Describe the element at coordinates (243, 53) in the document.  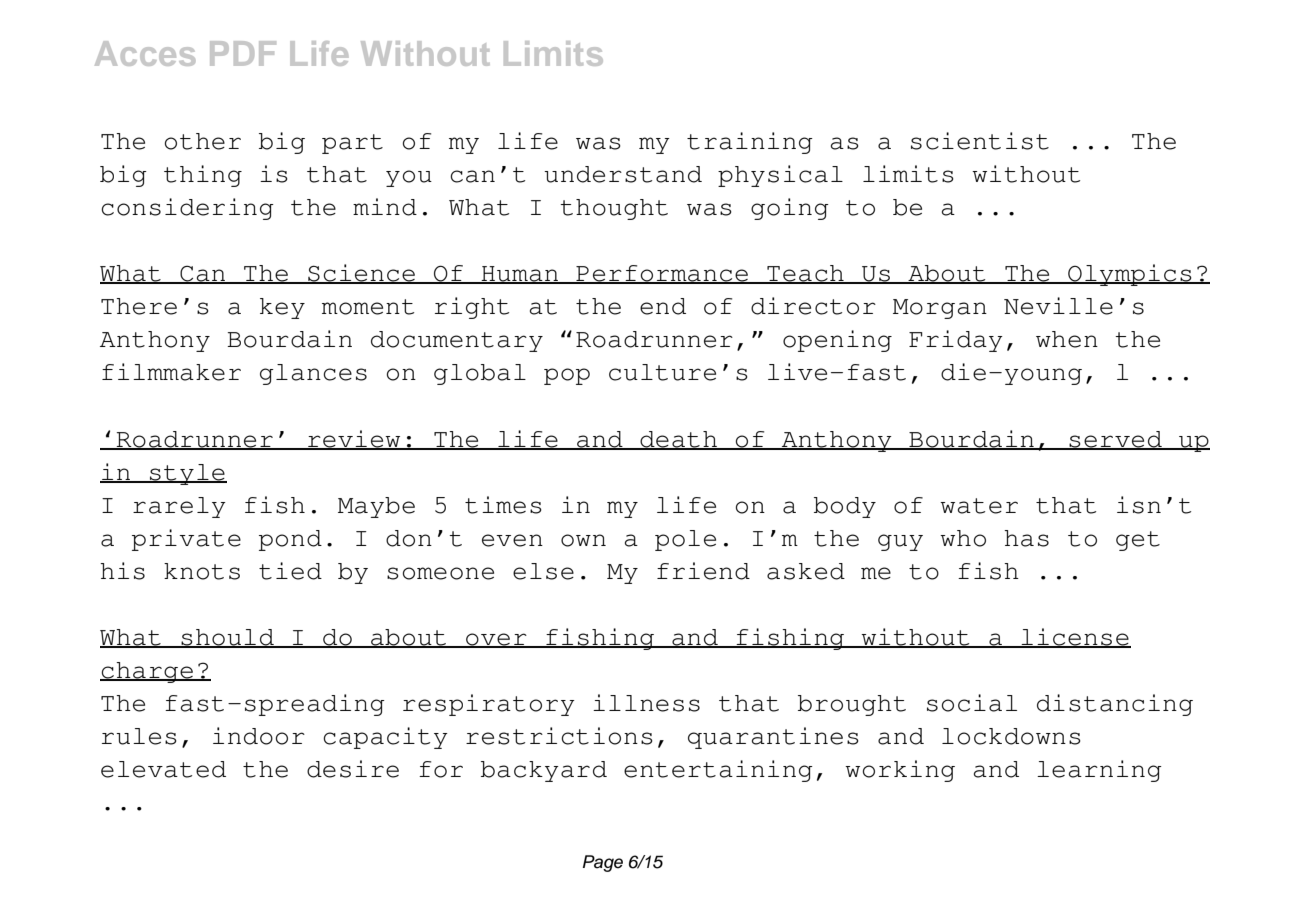
I see `PDF` at that location.
